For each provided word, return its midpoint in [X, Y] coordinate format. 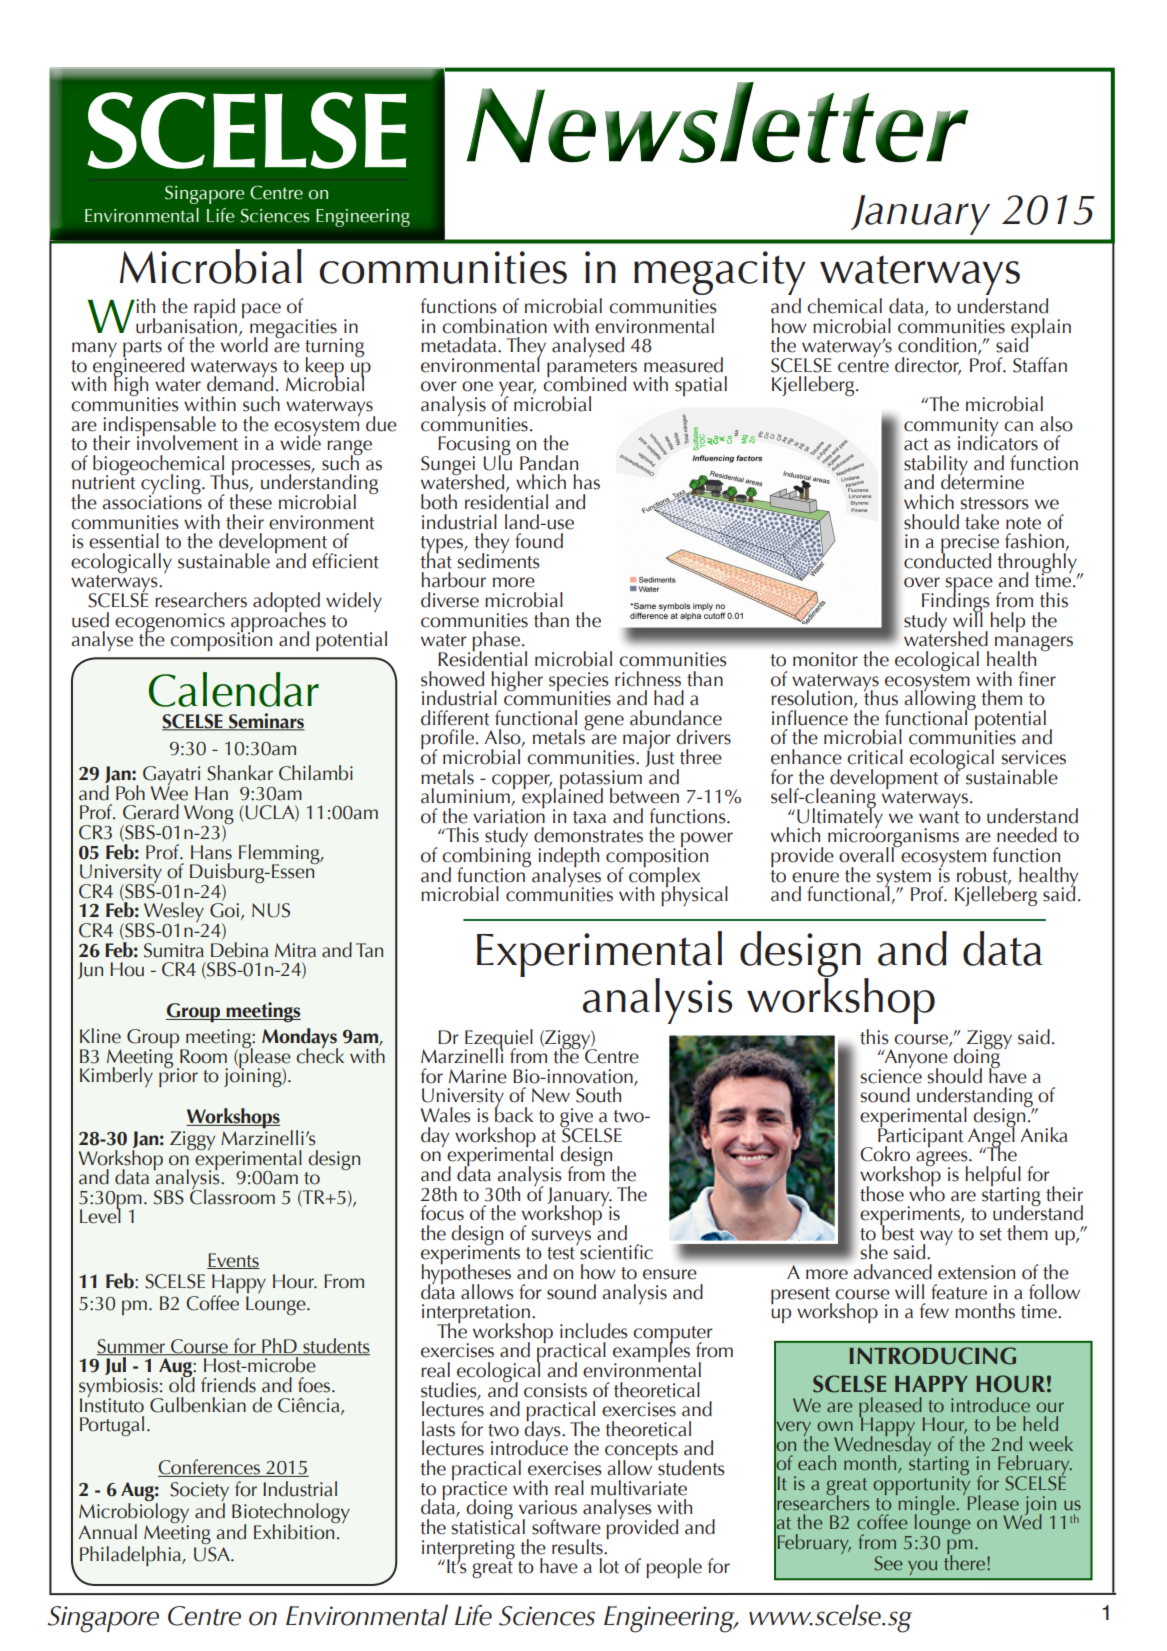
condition [938, 346]
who [927, 1192]
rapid [214, 309]
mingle [926, 1504]
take [982, 522]
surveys [561, 1237]
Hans [211, 852]
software [566, 1527]
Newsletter [718, 122]
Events [233, 1261]
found [539, 541]
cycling [172, 485]
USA [213, 1554]
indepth [568, 858]
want [939, 817]
